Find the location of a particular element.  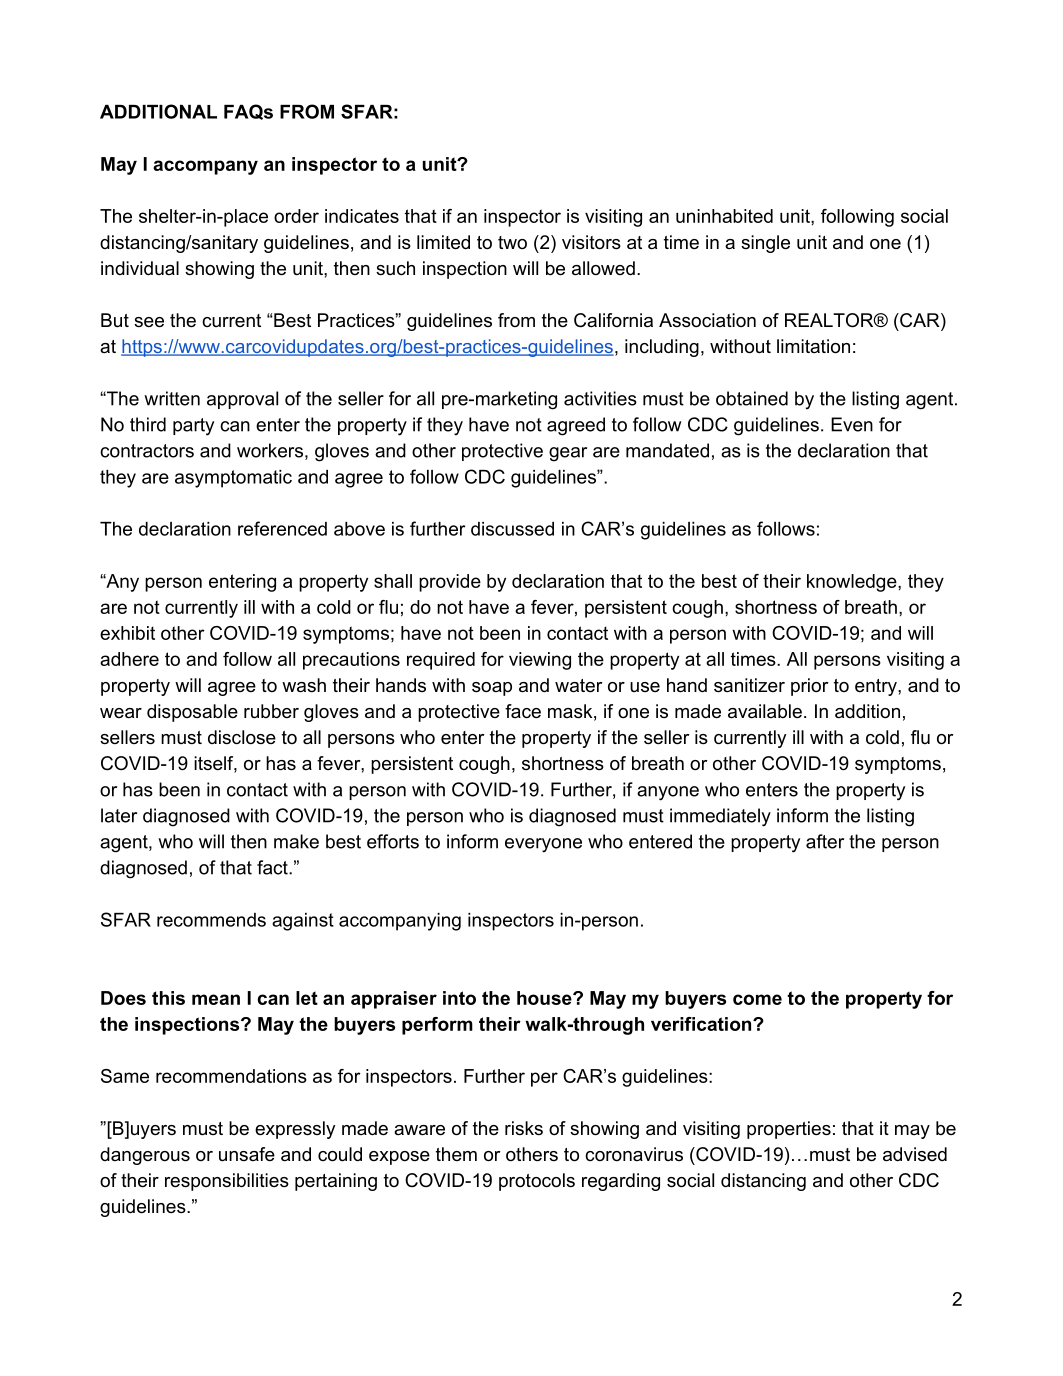

two is located at coordinates (512, 242).
